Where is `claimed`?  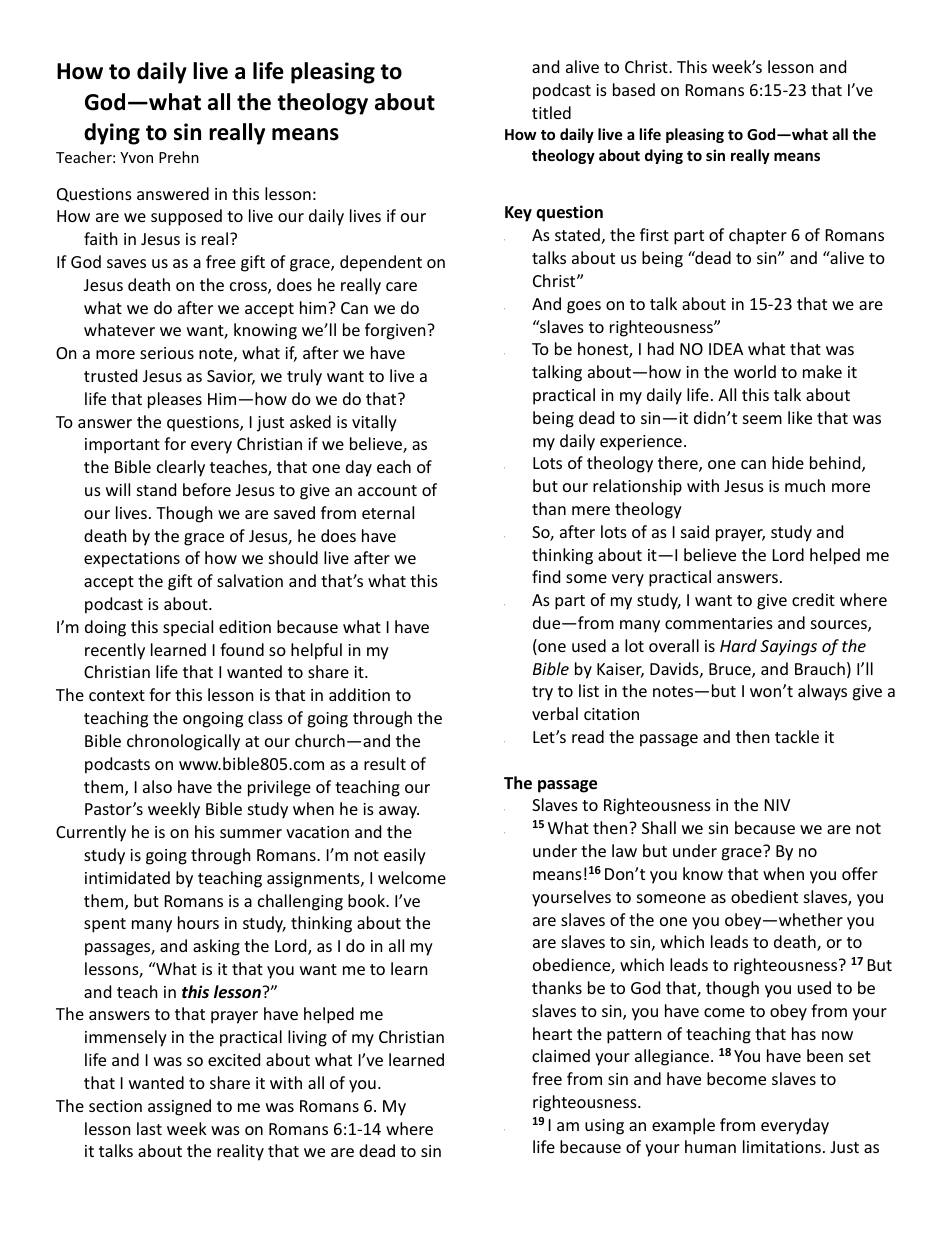
claimed is located at coordinates (561, 1055).
